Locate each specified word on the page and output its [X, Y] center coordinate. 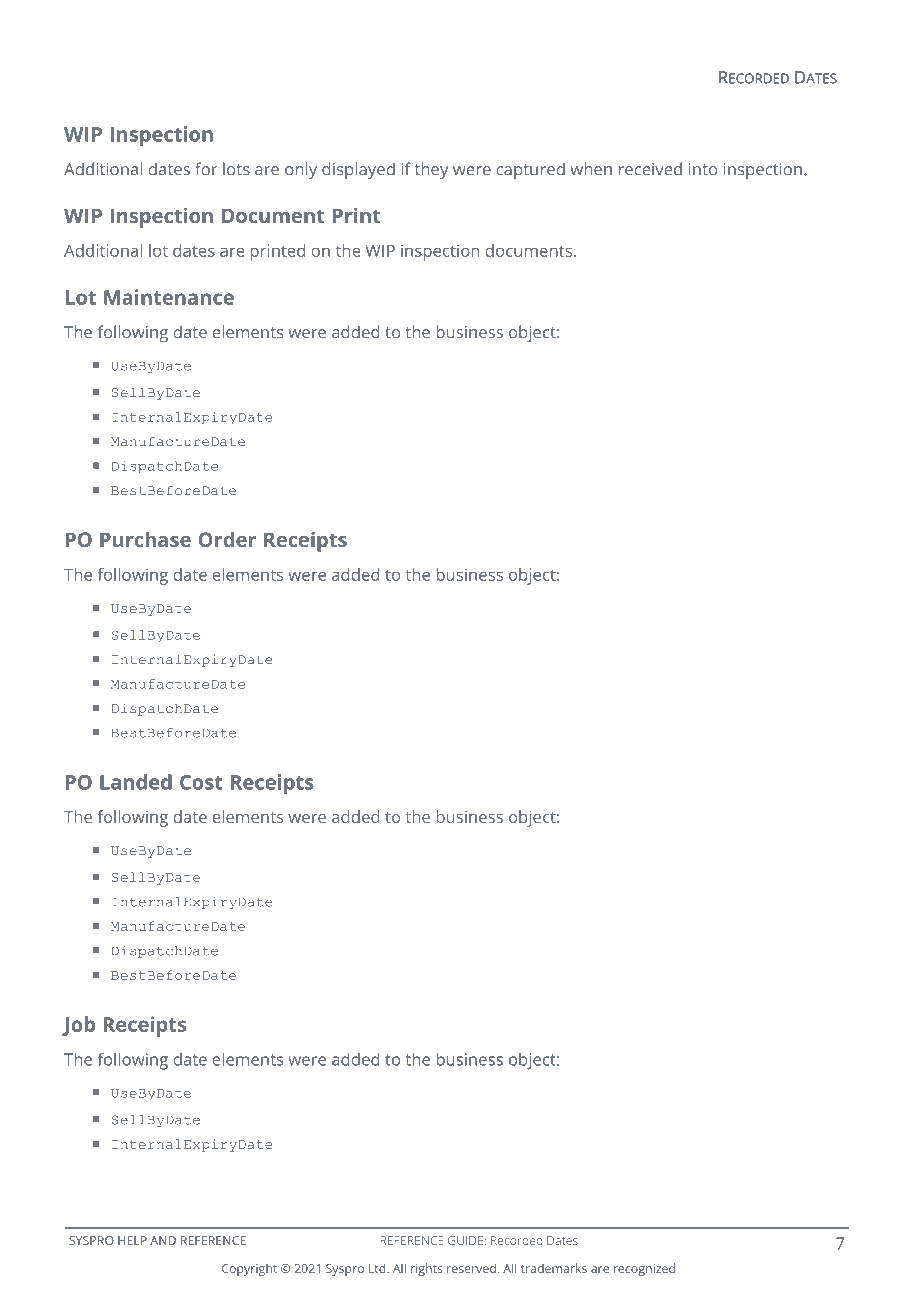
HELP [132, 1240]
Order [227, 539]
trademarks [554, 1268]
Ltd [378, 1268]
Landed [136, 782]
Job [78, 1026]
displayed [358, 170]
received [650, 169]
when [591, 169]
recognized [644, 1269]
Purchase [145, 539]
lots [236, 169]
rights [427, 1269]
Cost [201, 782]
